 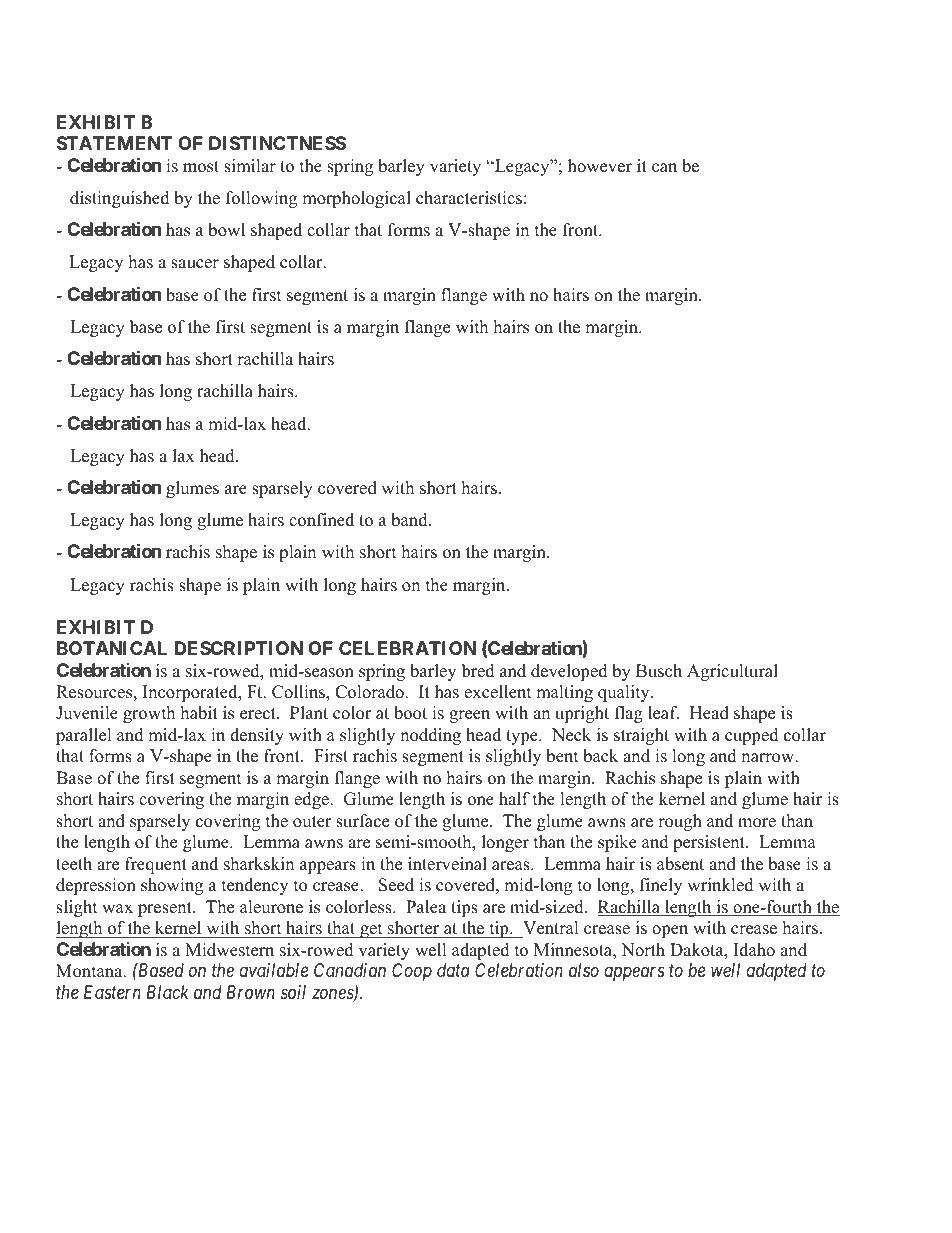 What do you see at coordinates (663, 713) in the screenshot?
I see `leaf` at bounding box center [663, 713].
